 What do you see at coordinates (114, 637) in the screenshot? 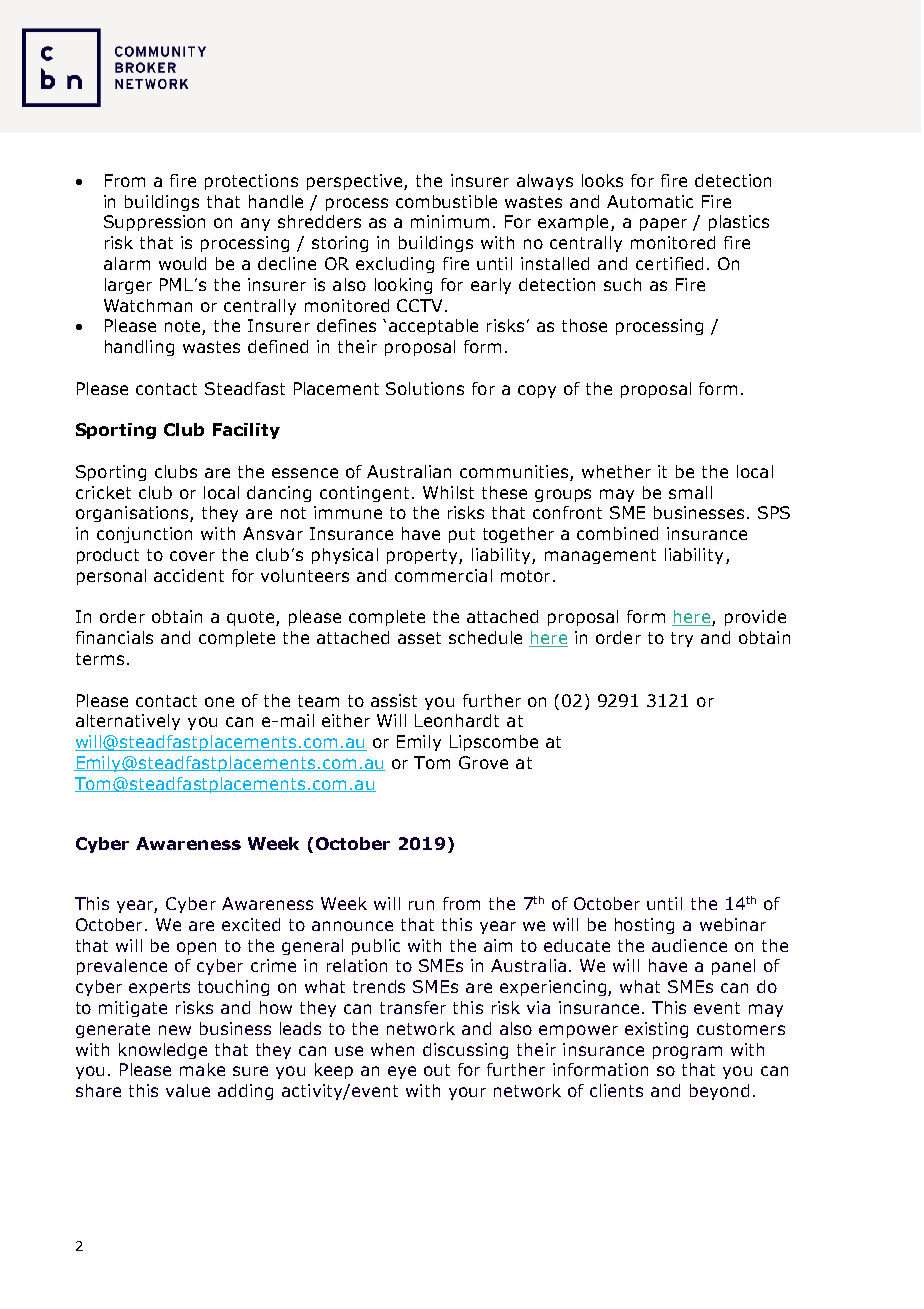
I see `financials` at bounding box center [114, 637].
